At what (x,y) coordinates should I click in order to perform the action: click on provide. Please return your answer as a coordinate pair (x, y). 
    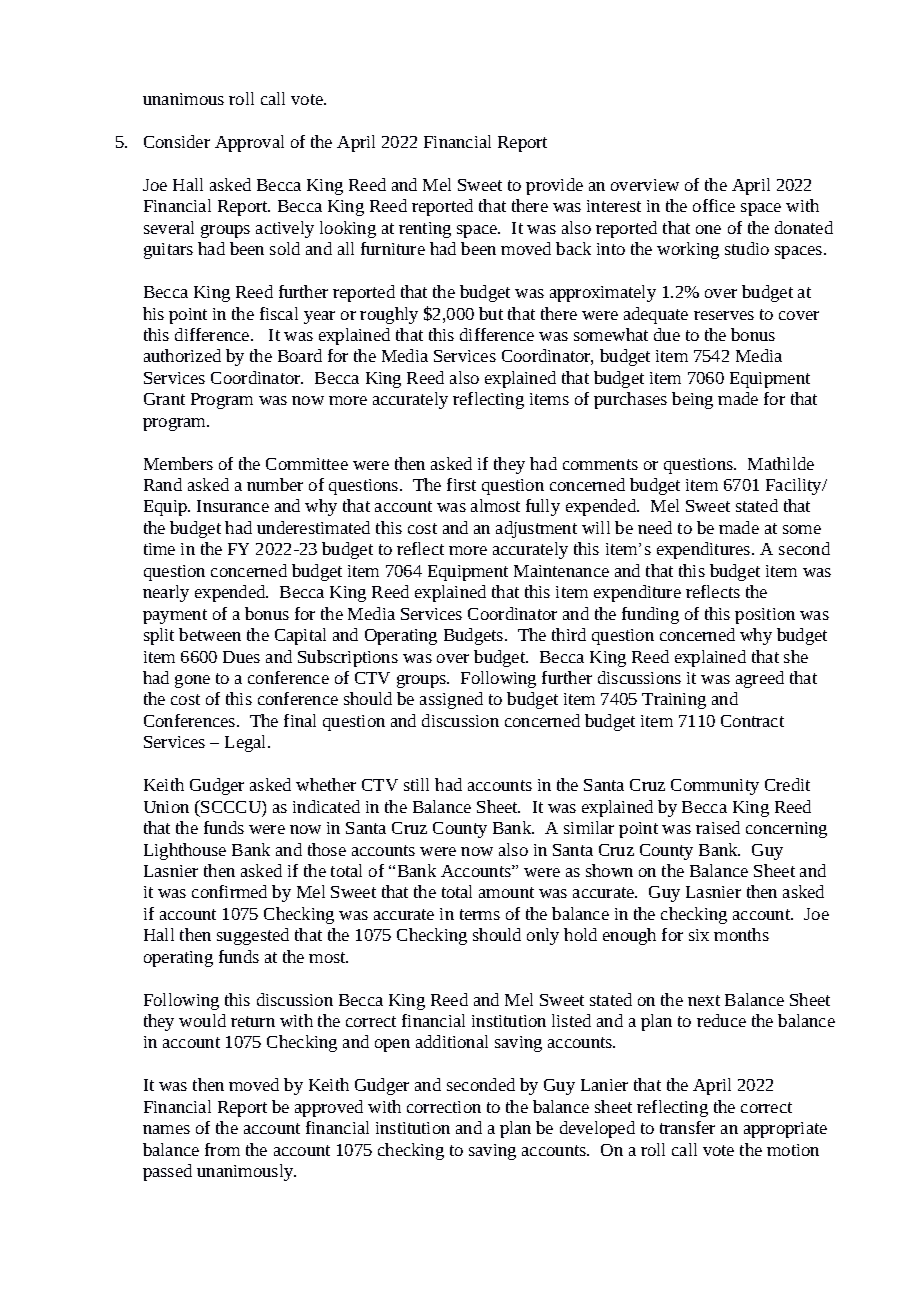
    Looking at the image, I should click on (554, 186).
